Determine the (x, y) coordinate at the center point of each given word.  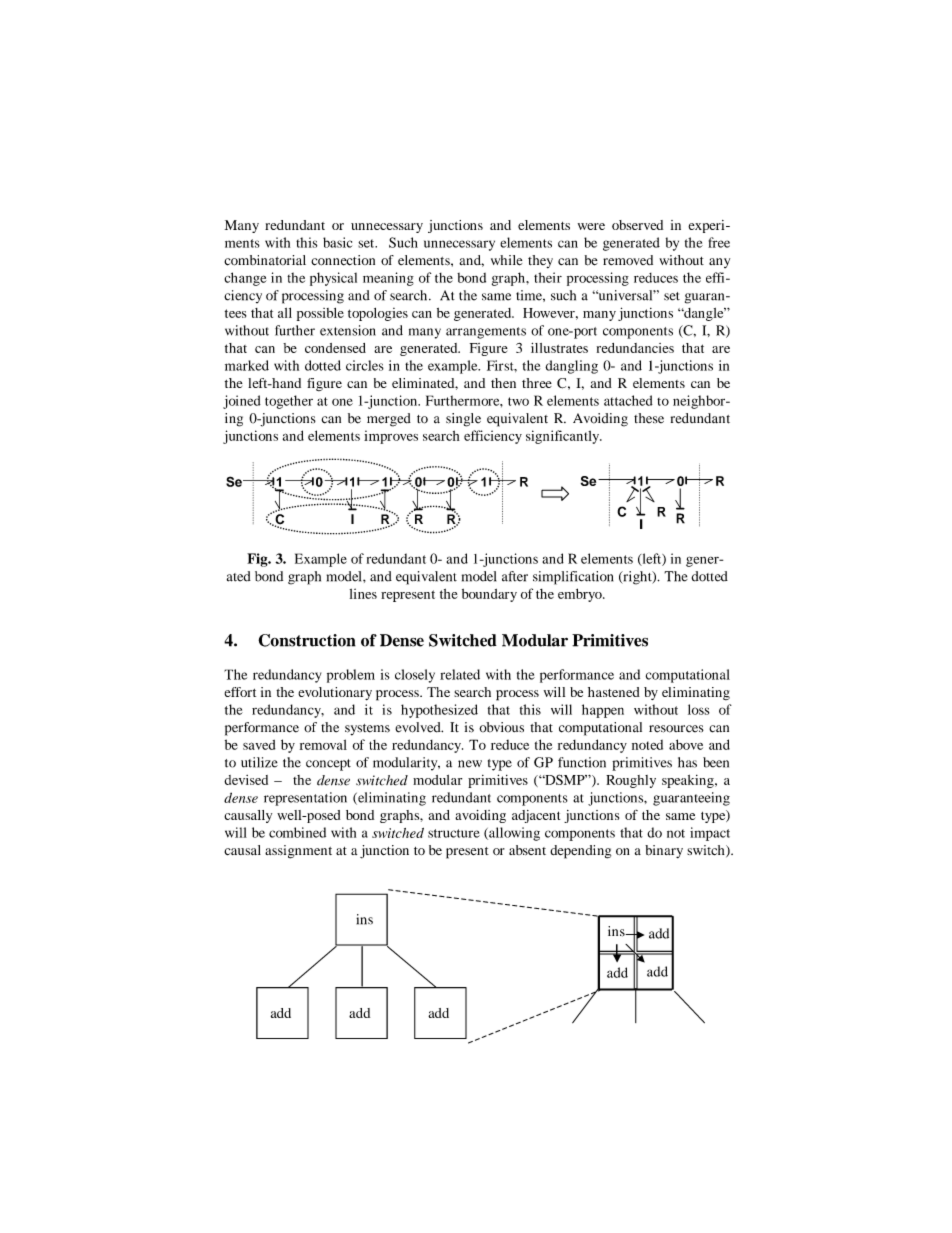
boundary (489, 595)
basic (337, 242)
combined (297, 832)
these (649, 418)
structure (454, 833)
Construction (307, 640)
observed (637, 225)
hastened (614, 692)
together (289, 402)
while (506, 260)
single (463, 420)
